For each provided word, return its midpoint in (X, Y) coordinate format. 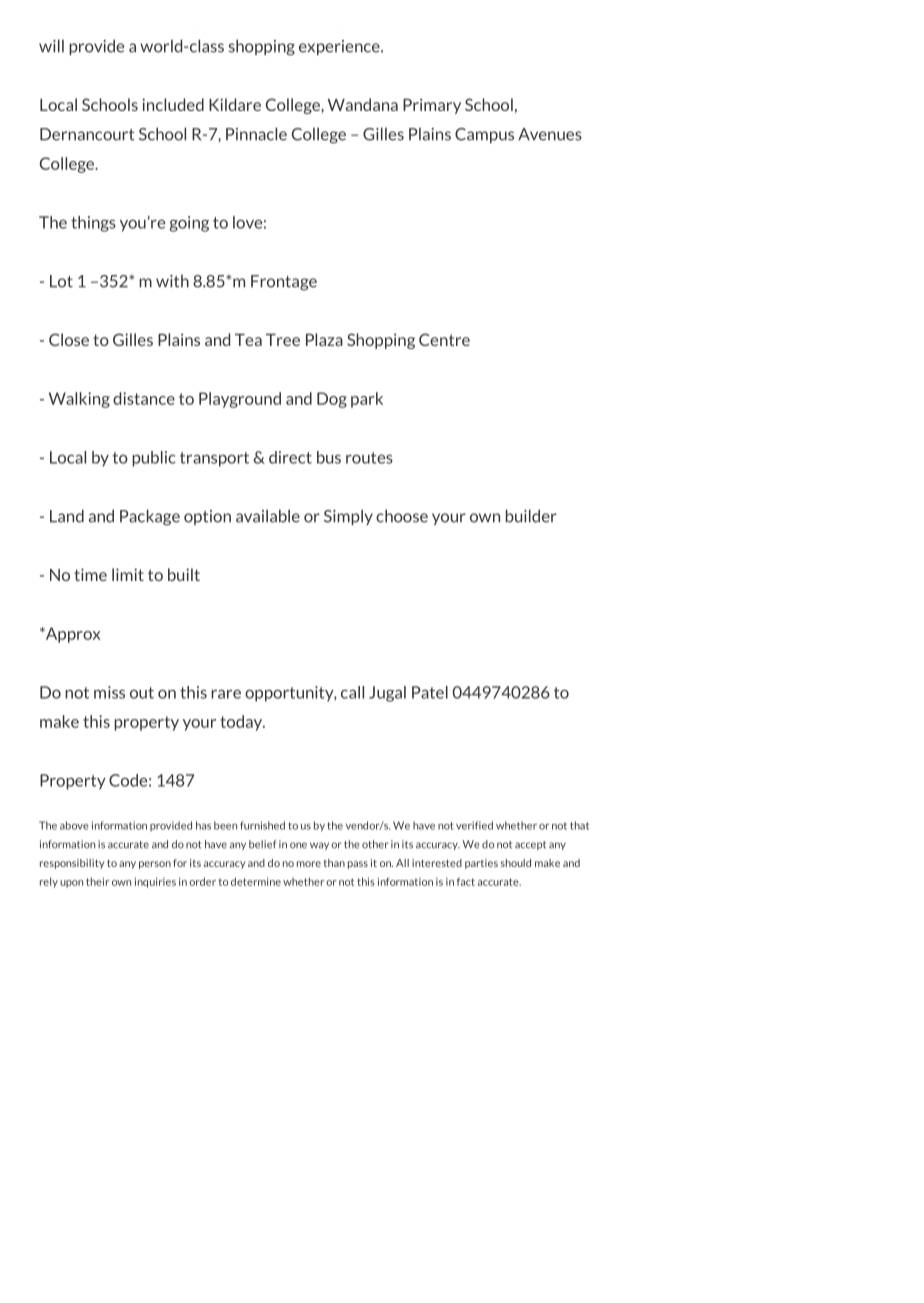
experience (340, 47)
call (352, 692)
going (189, 224)
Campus (484, 135)
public (154, 459)
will (51, 46)
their (97, 881)
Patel (430, 692)
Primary (432, 106)
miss (109, 692)
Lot (61, 281)
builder (531, 516)
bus (329, 457)
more (309, 864)
